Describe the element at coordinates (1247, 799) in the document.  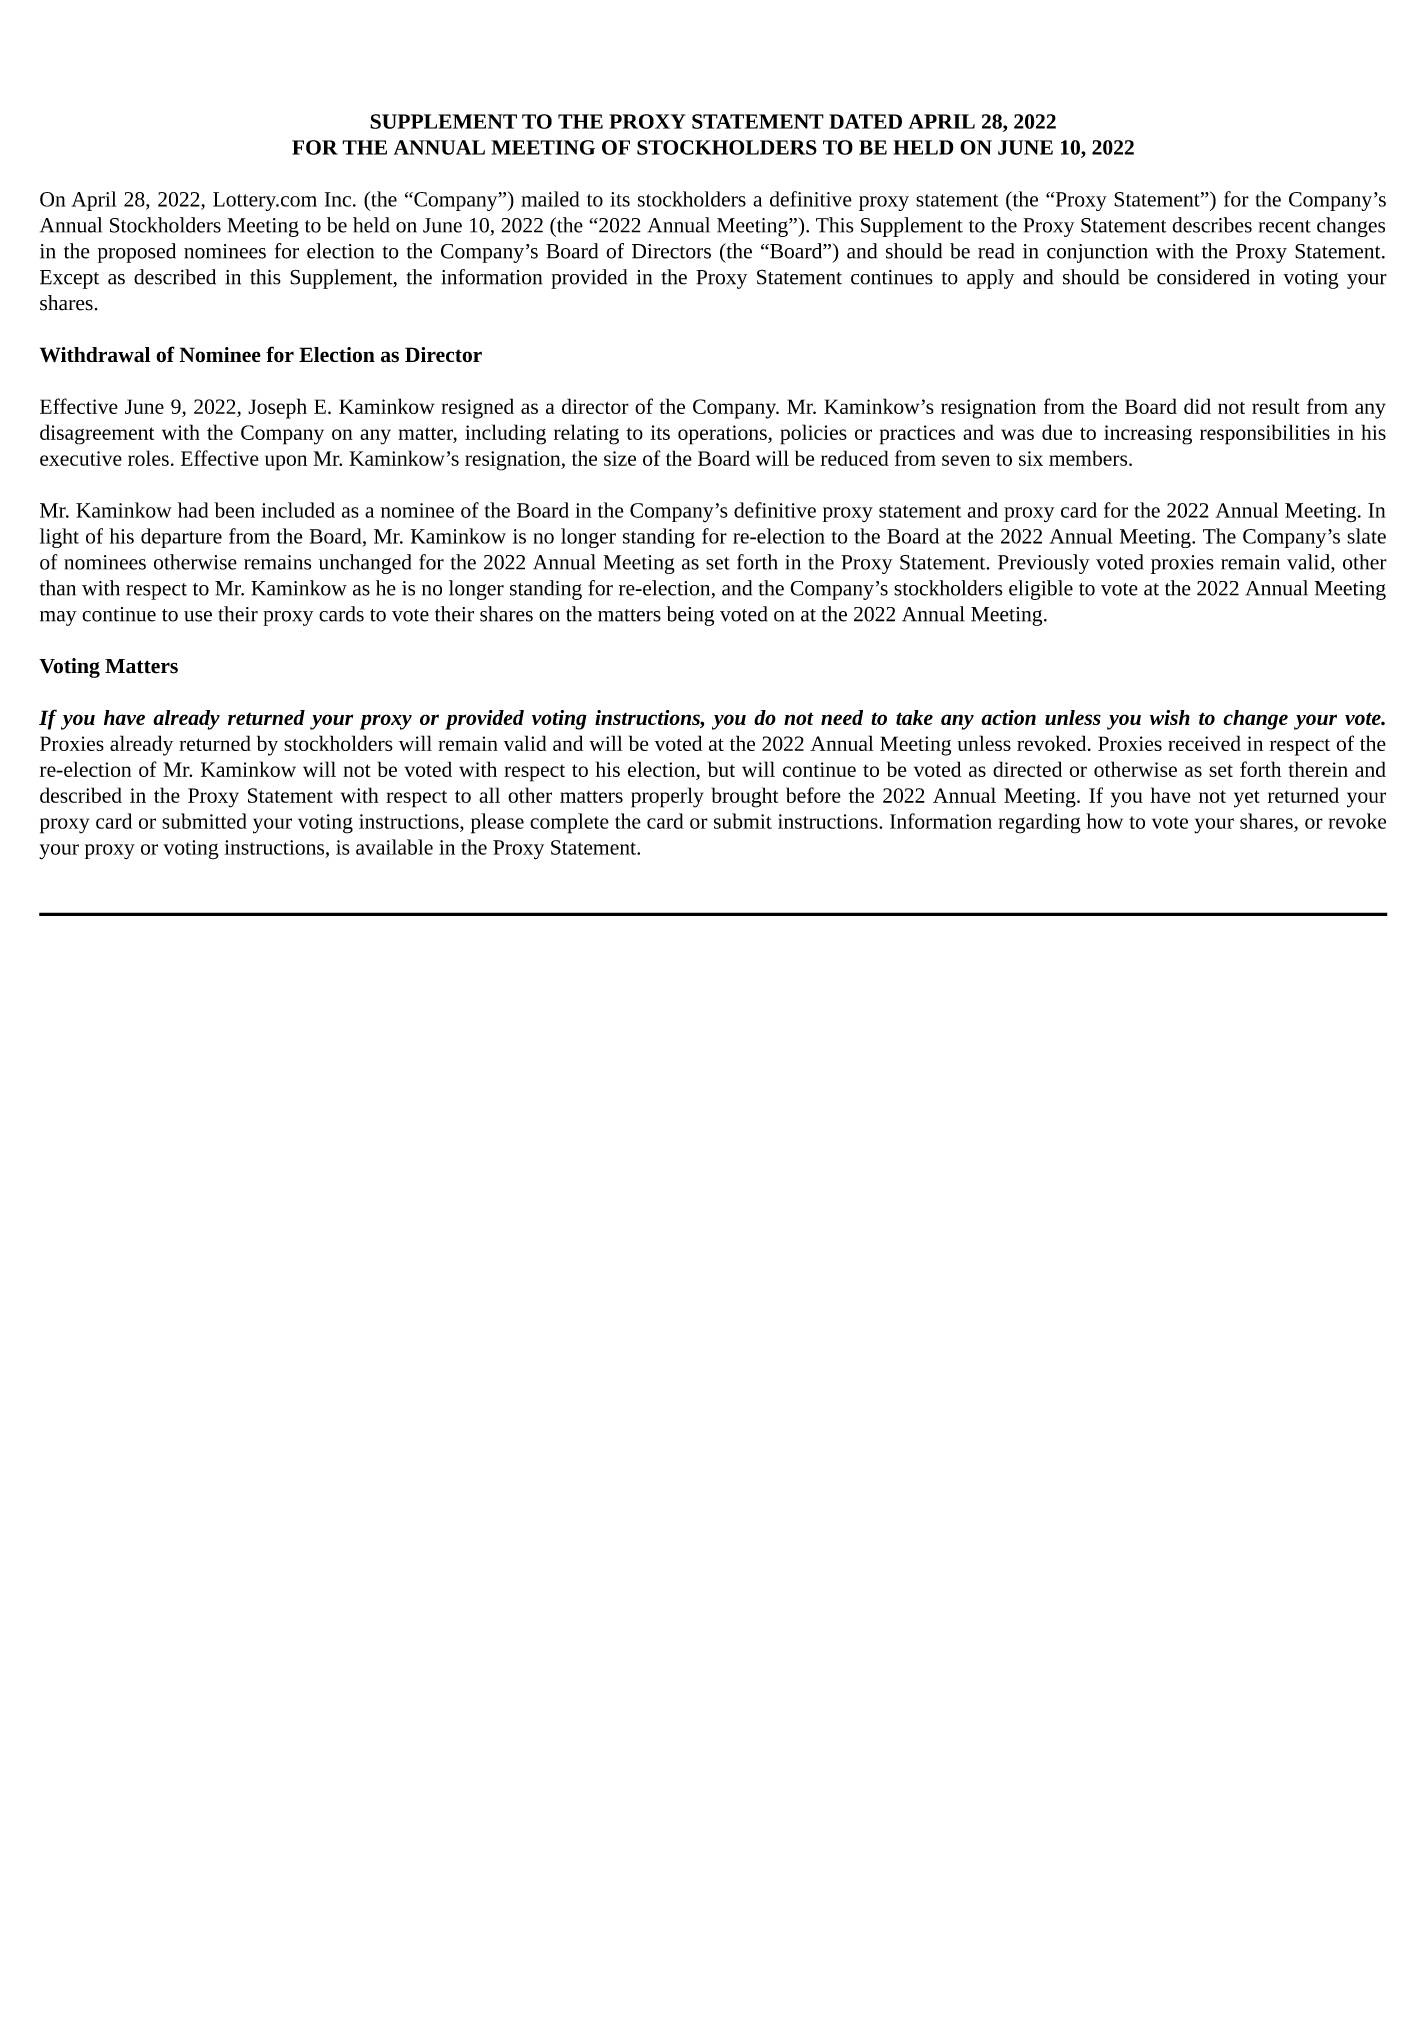
I see `yet` at that location.
